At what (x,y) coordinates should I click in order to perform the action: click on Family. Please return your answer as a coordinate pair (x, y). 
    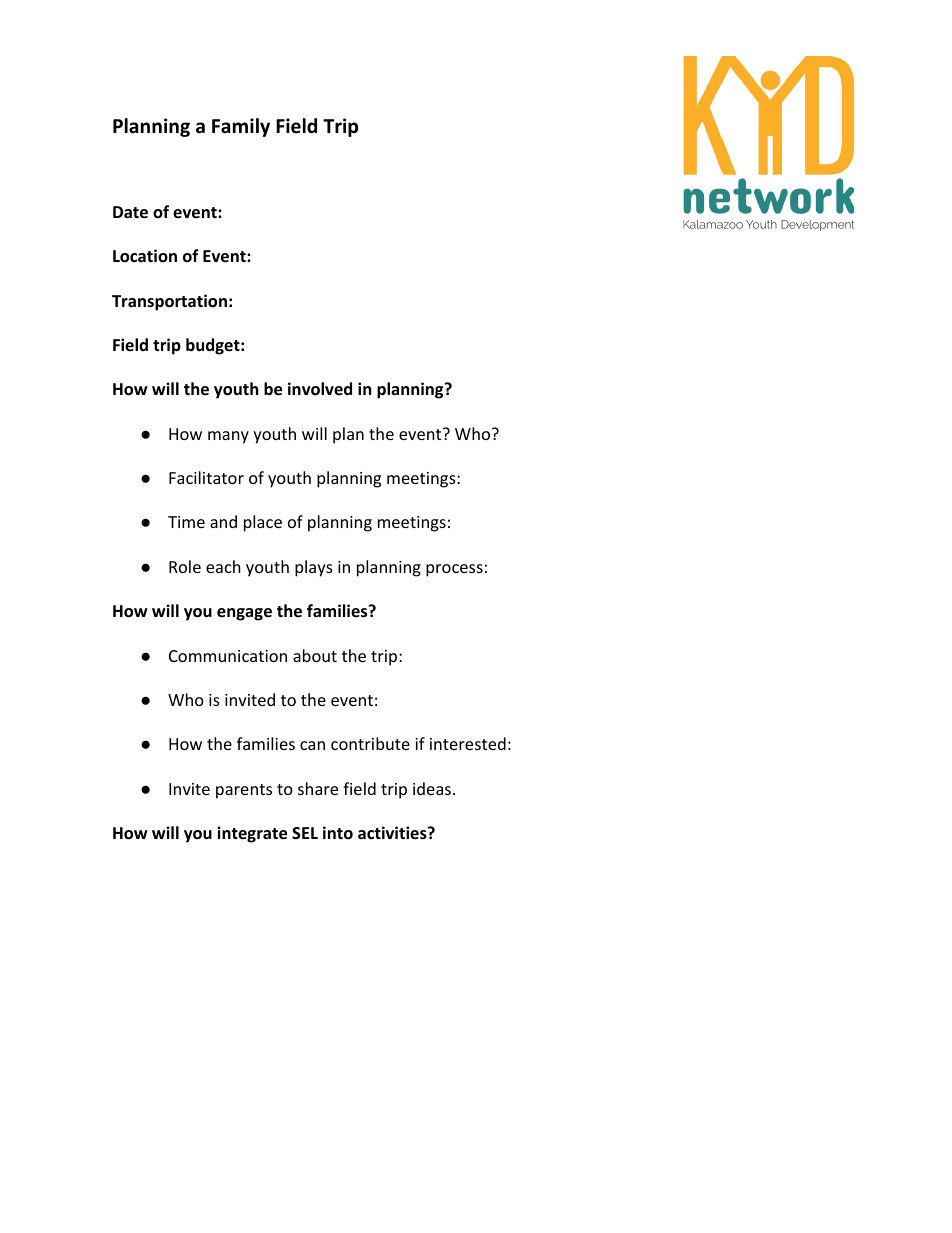
    Looking at the image, I should click on (241, 127).
